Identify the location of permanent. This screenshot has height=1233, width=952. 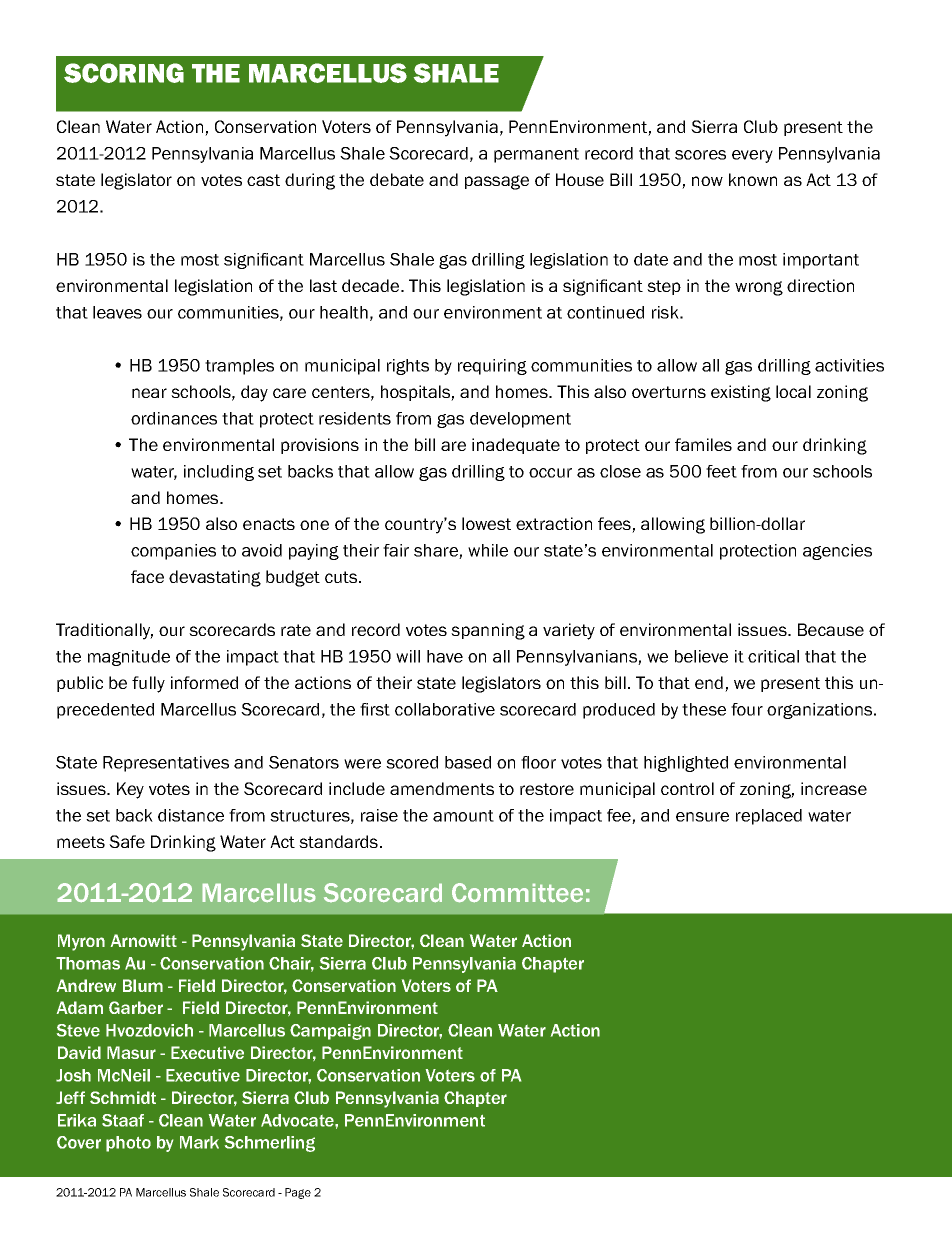
(536, 155).
